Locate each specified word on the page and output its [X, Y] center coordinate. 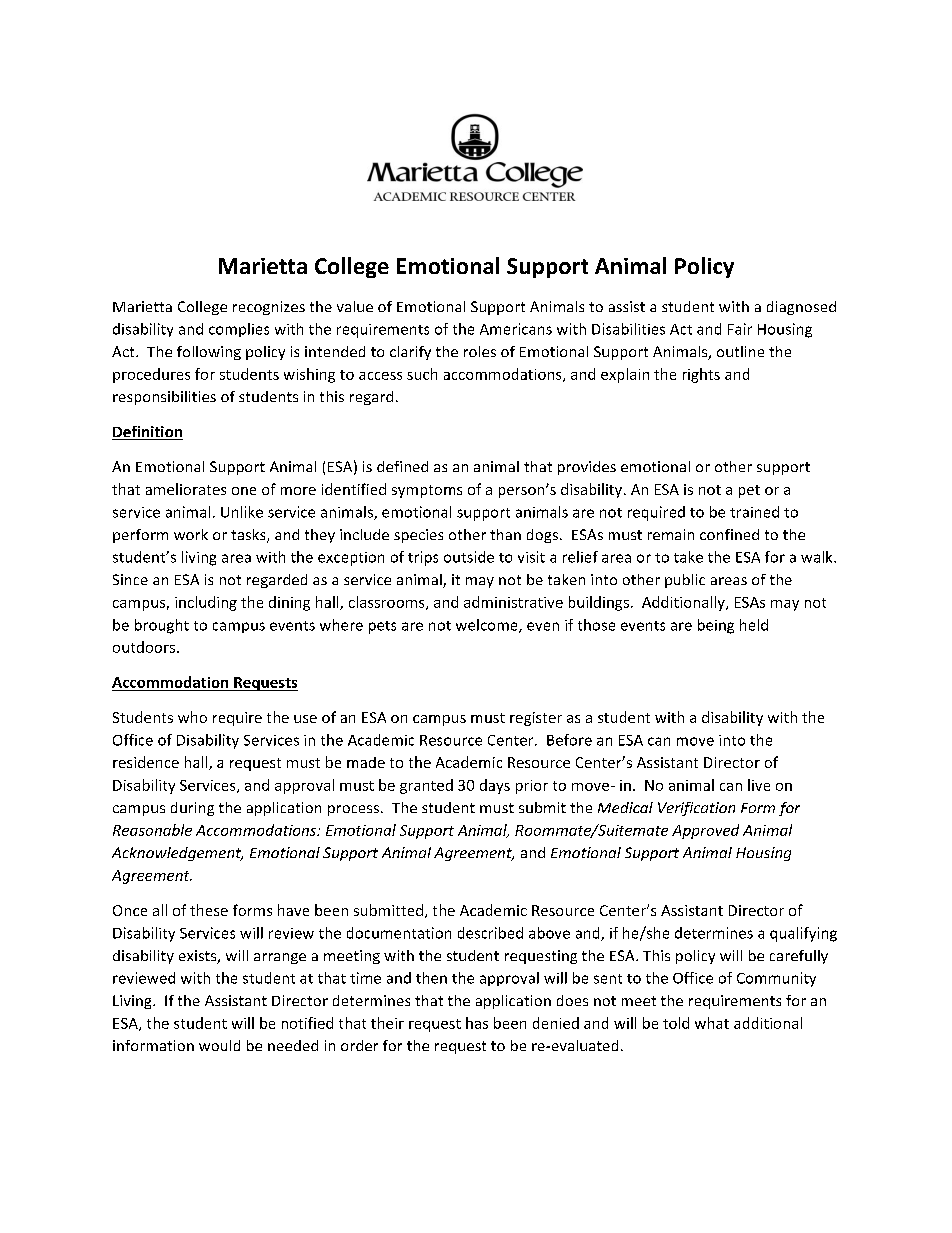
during [192, 809]
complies [239, 330]
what [712, 1023]
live [759, 785]
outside [469, 557]
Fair [740, 329]
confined [729, 534]
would [219, 1045]
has [477, 1023]
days [495, 786]
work [191, 534]
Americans [516, 329]
